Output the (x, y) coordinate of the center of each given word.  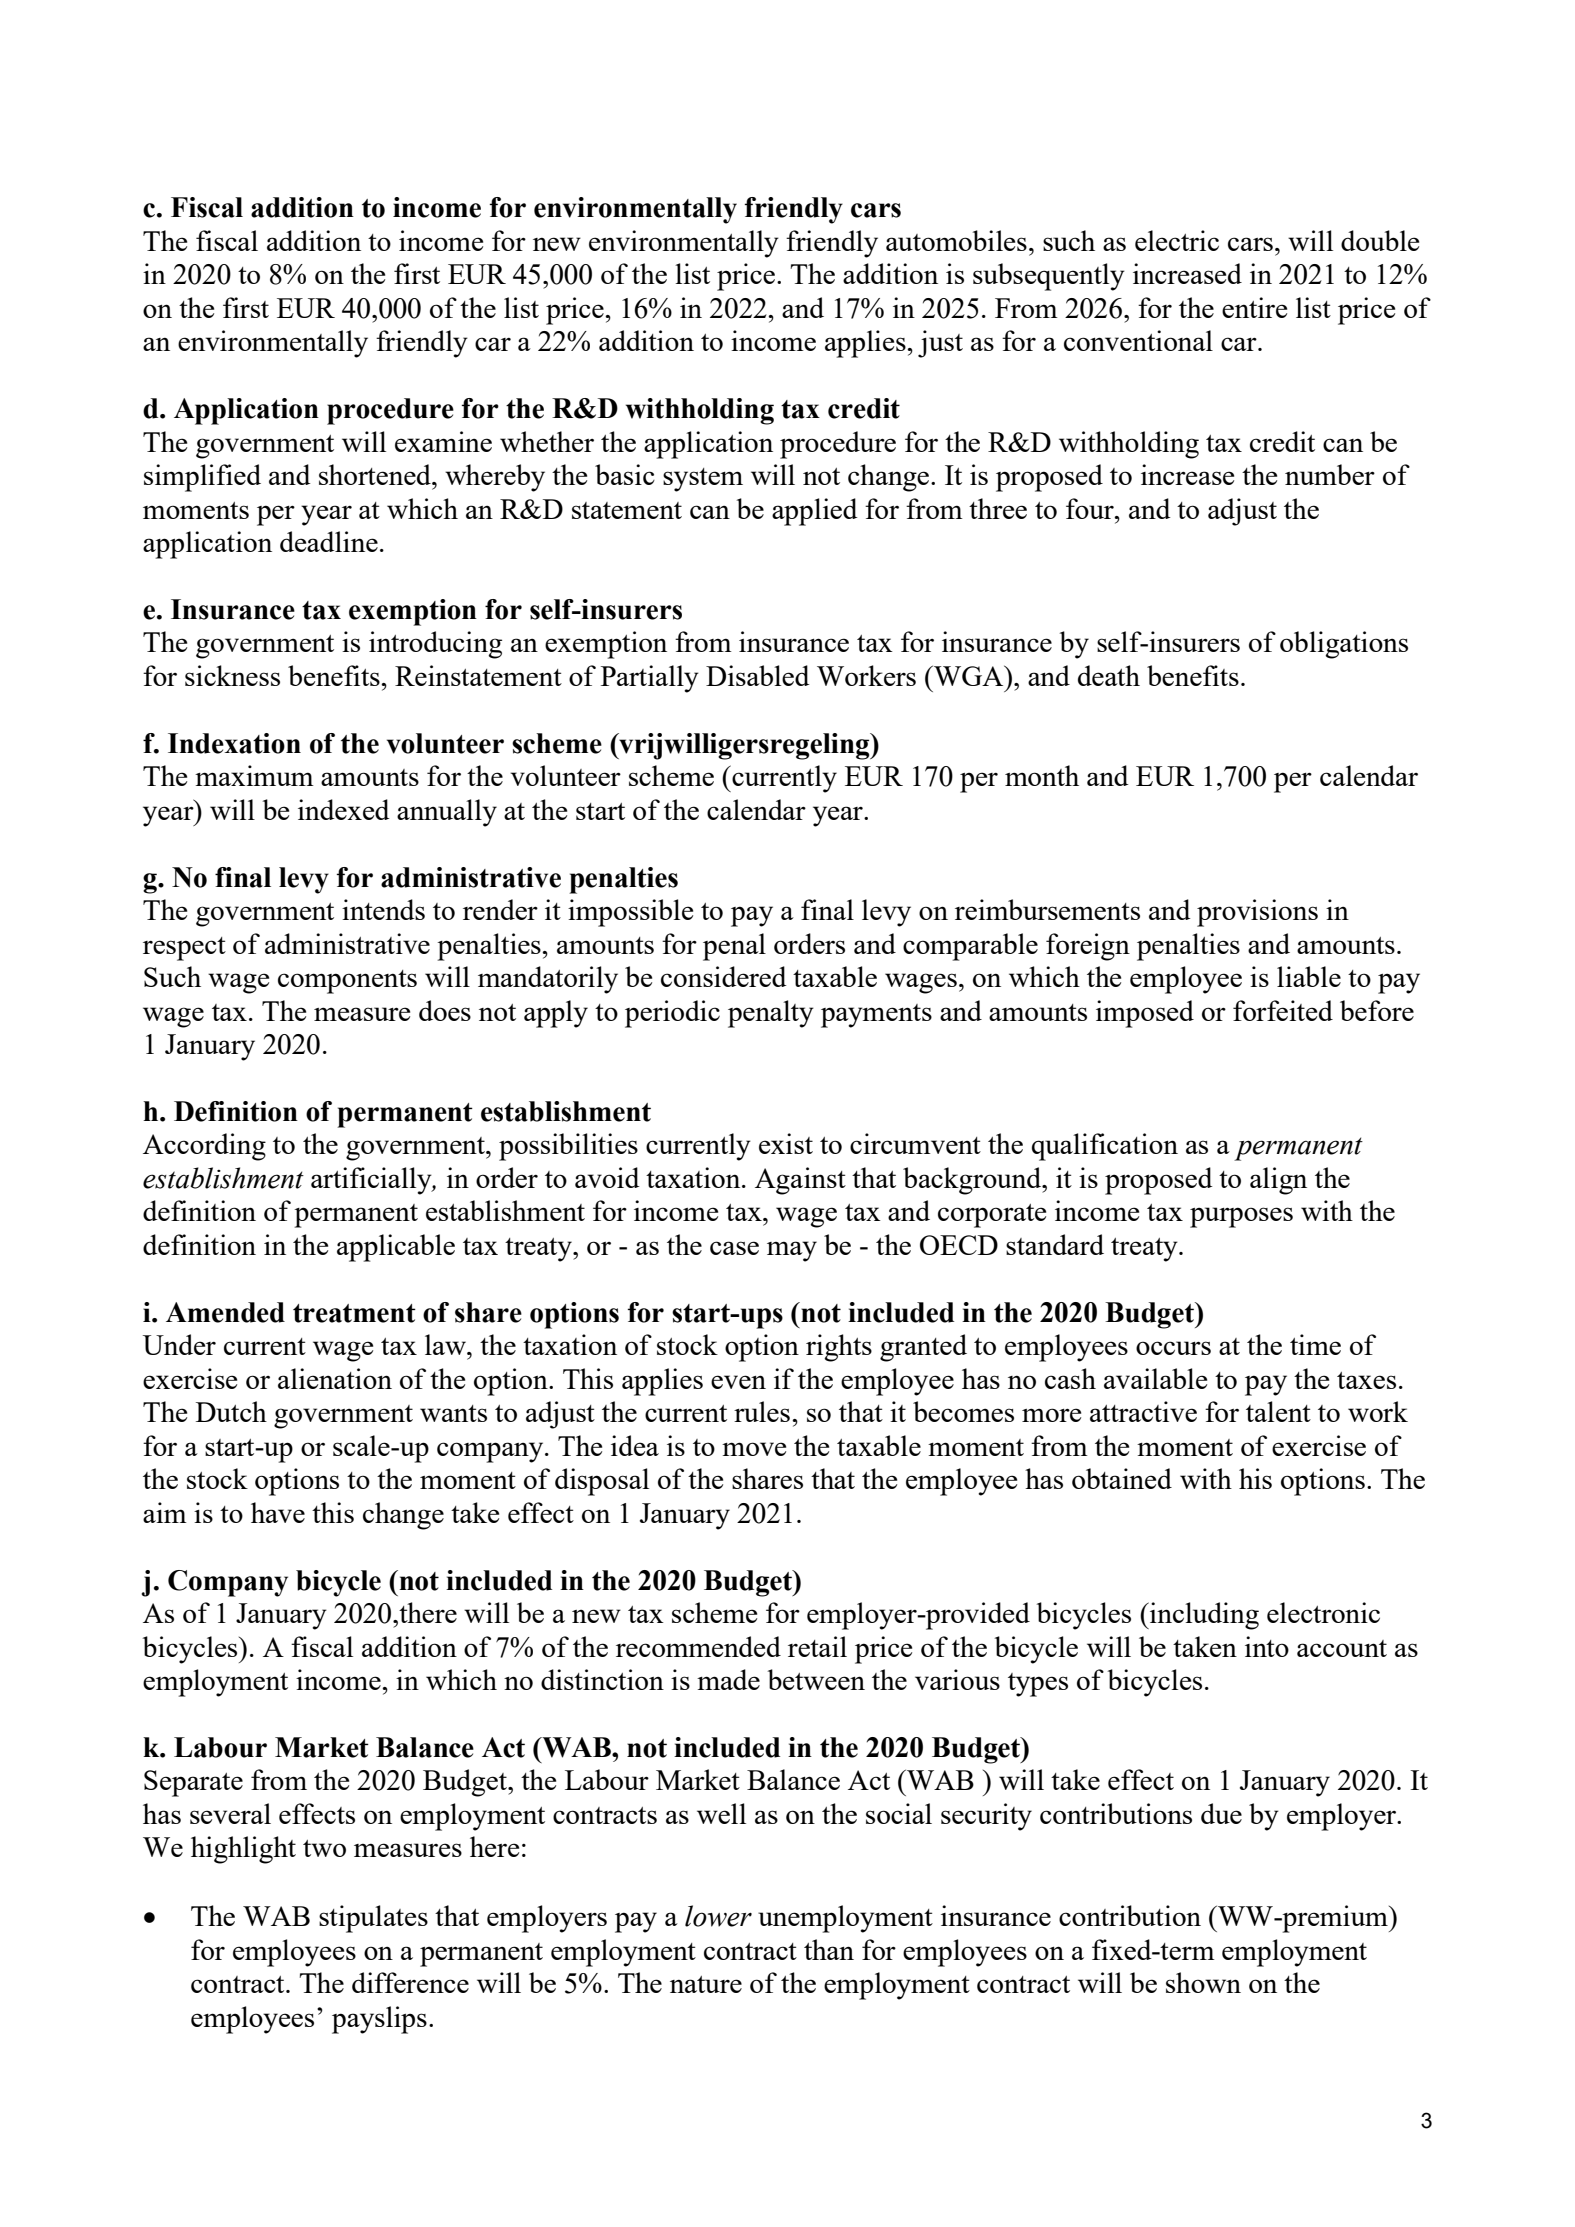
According (204, 1147)
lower (718, 1916)
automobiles (956, 240)
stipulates (373, 1919)
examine (443, 441)
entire (1254, 307)
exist (786, 1143)
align (1278, 1181)
